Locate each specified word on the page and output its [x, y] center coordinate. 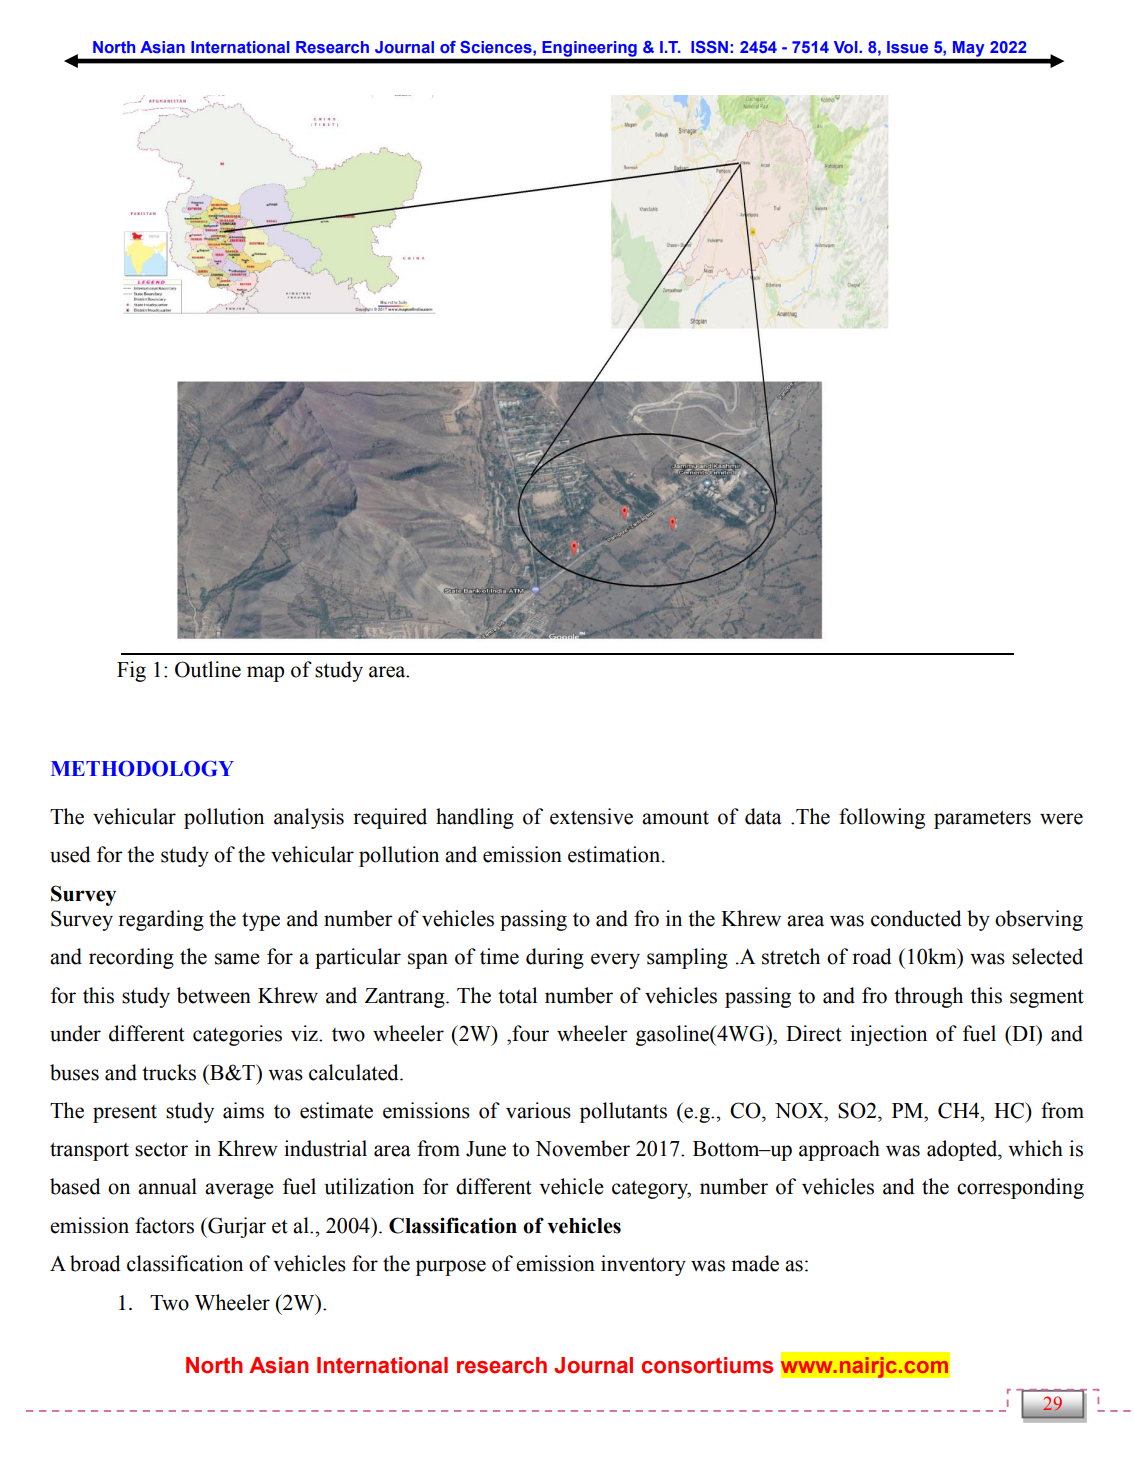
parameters [982, 819]
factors [164, 1225]
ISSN [709, 47]
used [70, 854]
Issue [907, 47]
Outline [208, 669]
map [265, 674]
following [882, 818]
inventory [643, 1265]
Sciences [497, 47]
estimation [615, 854]
